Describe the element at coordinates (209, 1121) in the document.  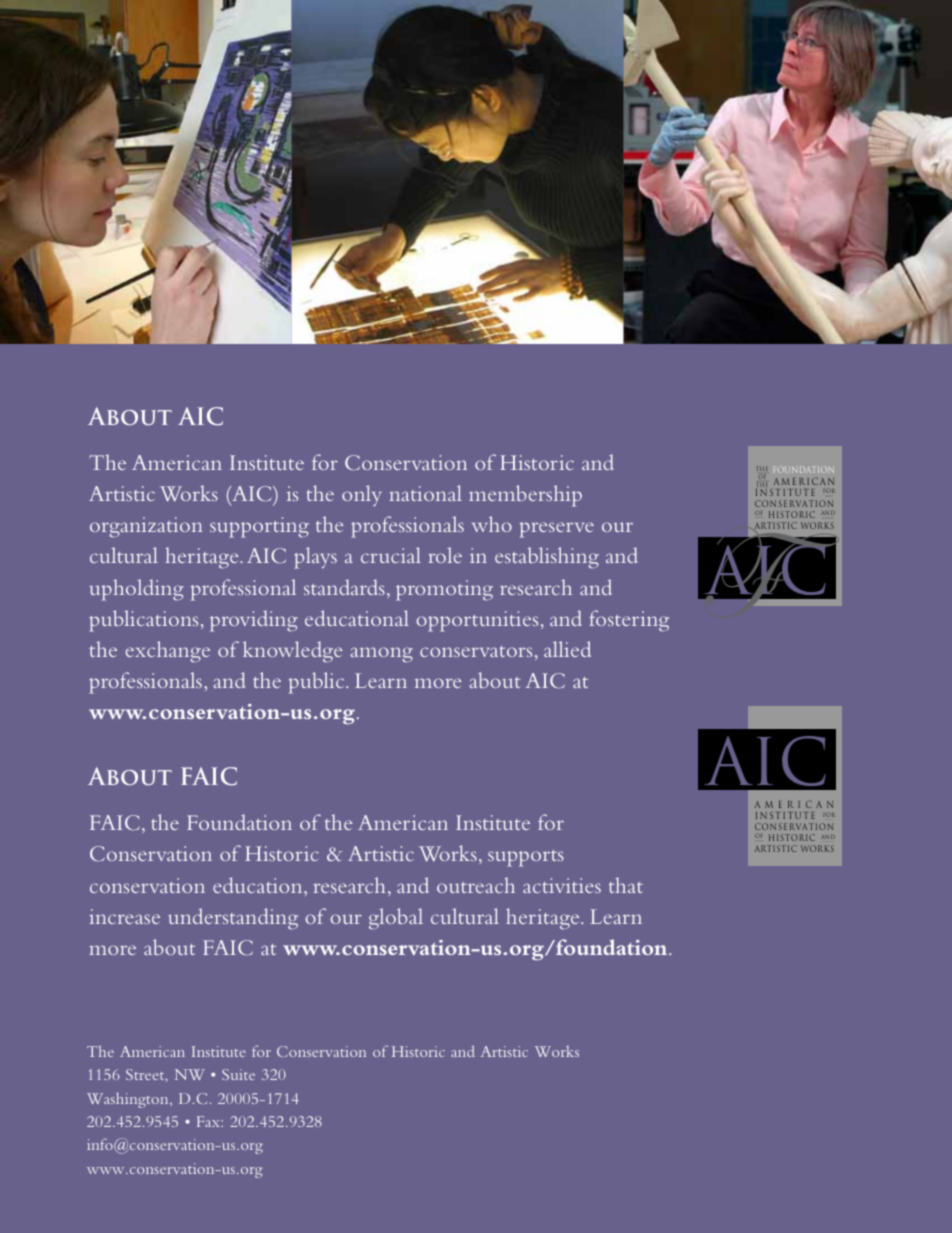
I see `Fax` at that location.
